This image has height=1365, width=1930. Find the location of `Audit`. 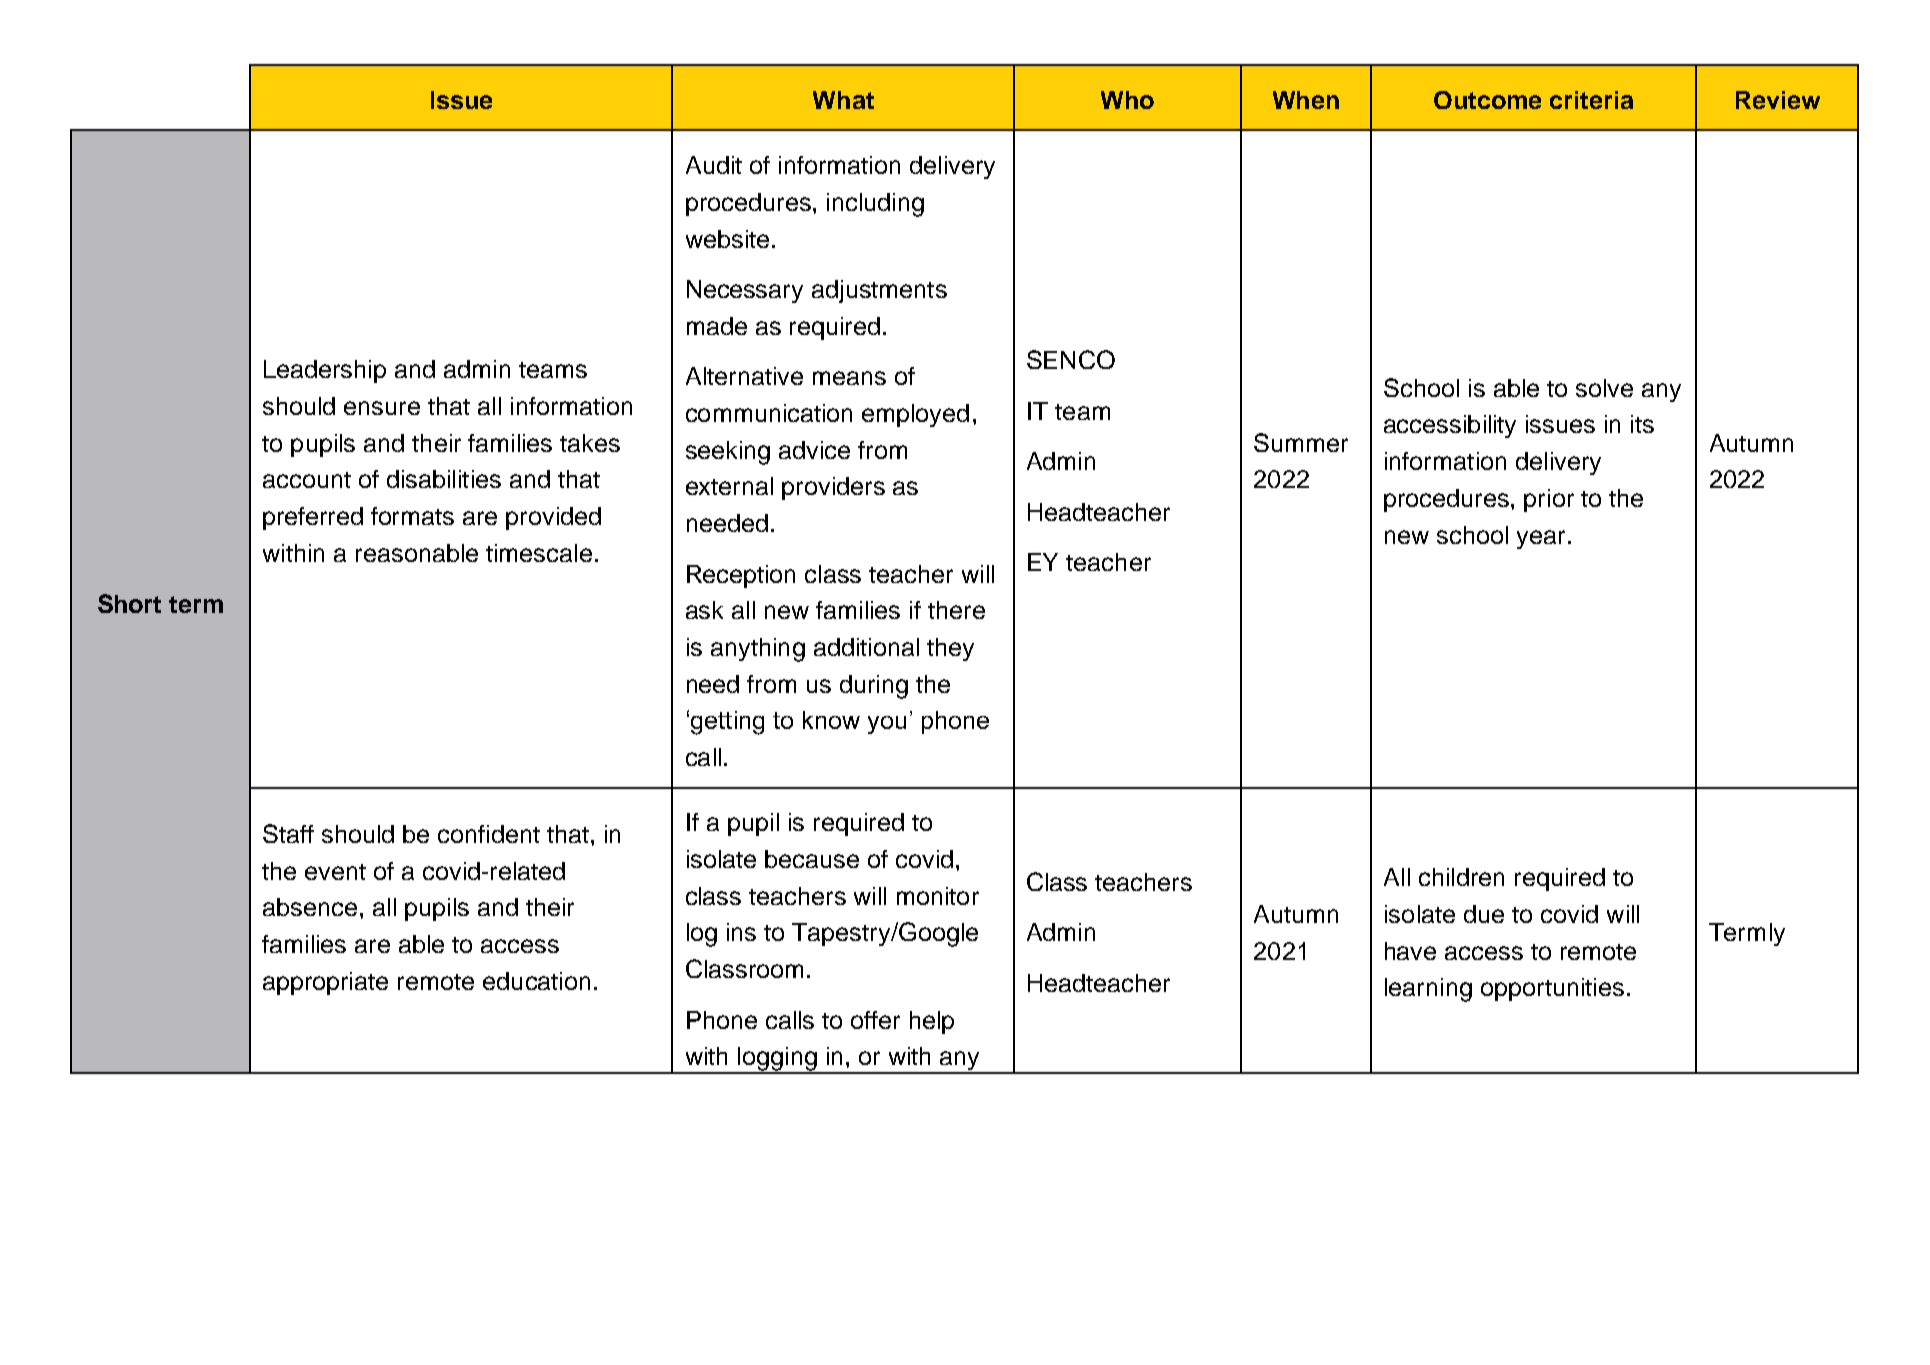

Audit is located at coordinates (714, 165).
